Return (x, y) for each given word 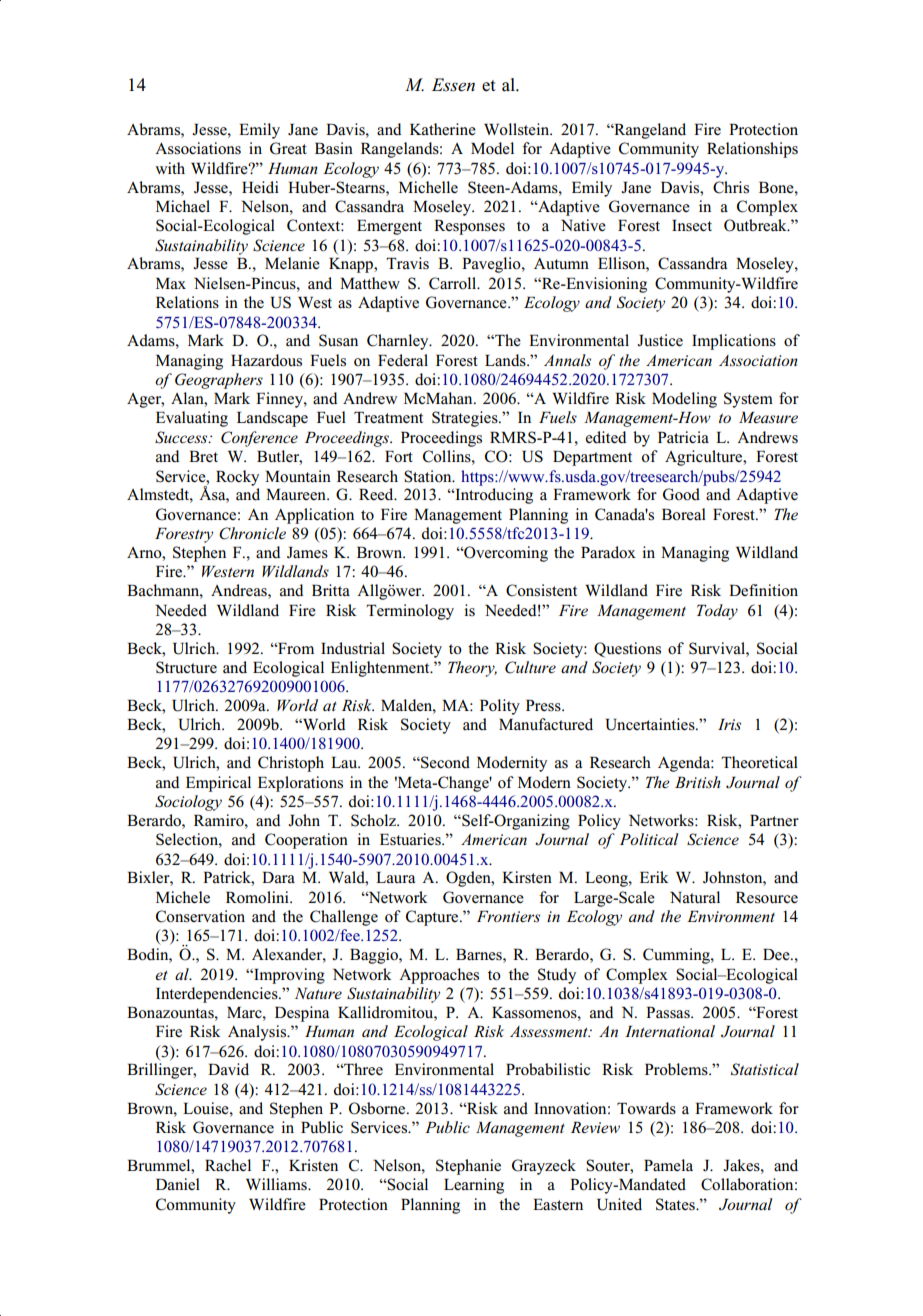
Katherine (443, 129)
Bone (777, 187)
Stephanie (468, 1167)
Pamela (668, 1165)
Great (288, 148)
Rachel (228, 1165)
